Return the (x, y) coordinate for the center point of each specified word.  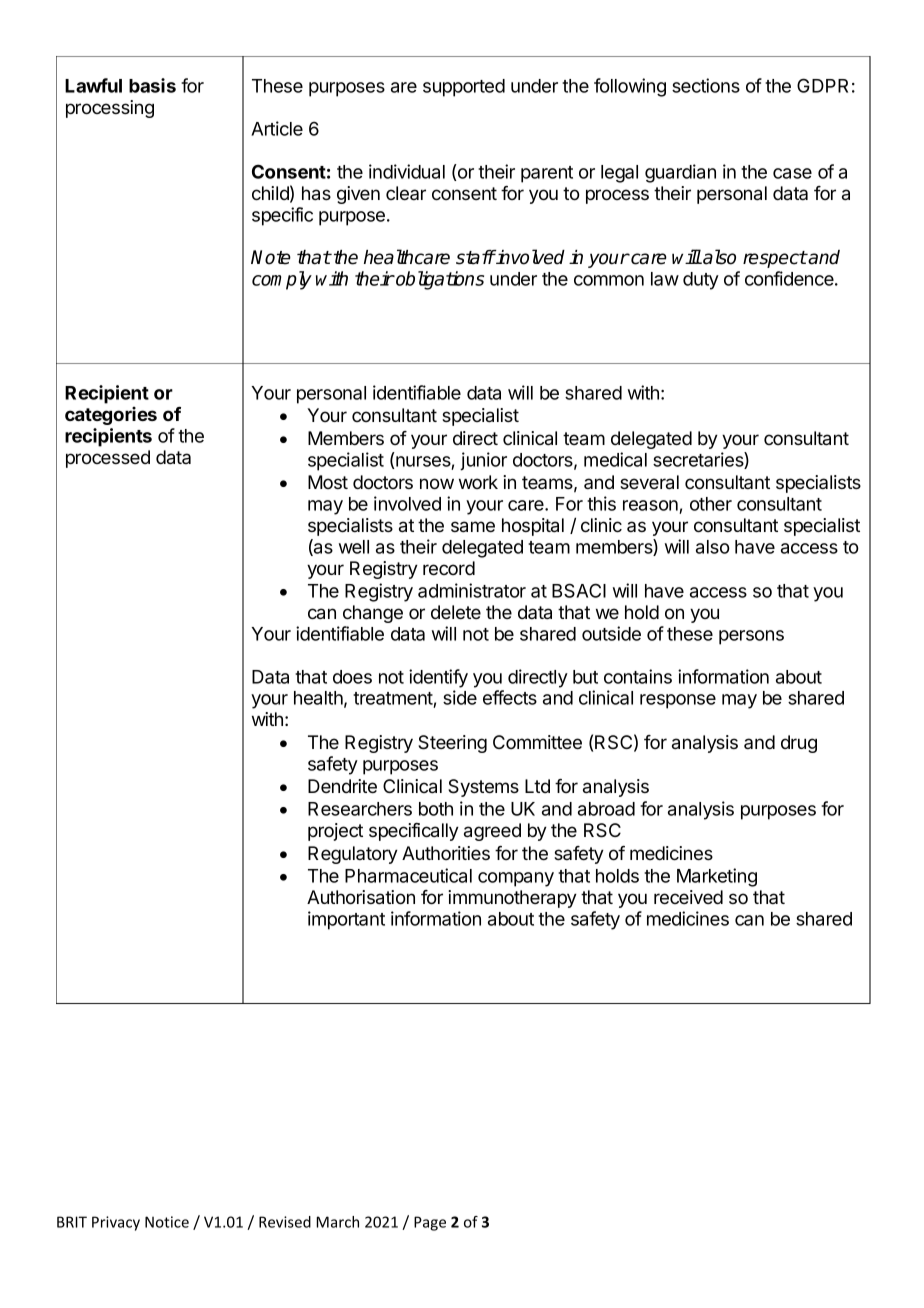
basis (152, 85)
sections (706, 85)
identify (438, 678)
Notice (167, 1222)
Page (430, 1223)
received (688, 897)
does (352, 677)
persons (751, 637)
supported (464, 88)
